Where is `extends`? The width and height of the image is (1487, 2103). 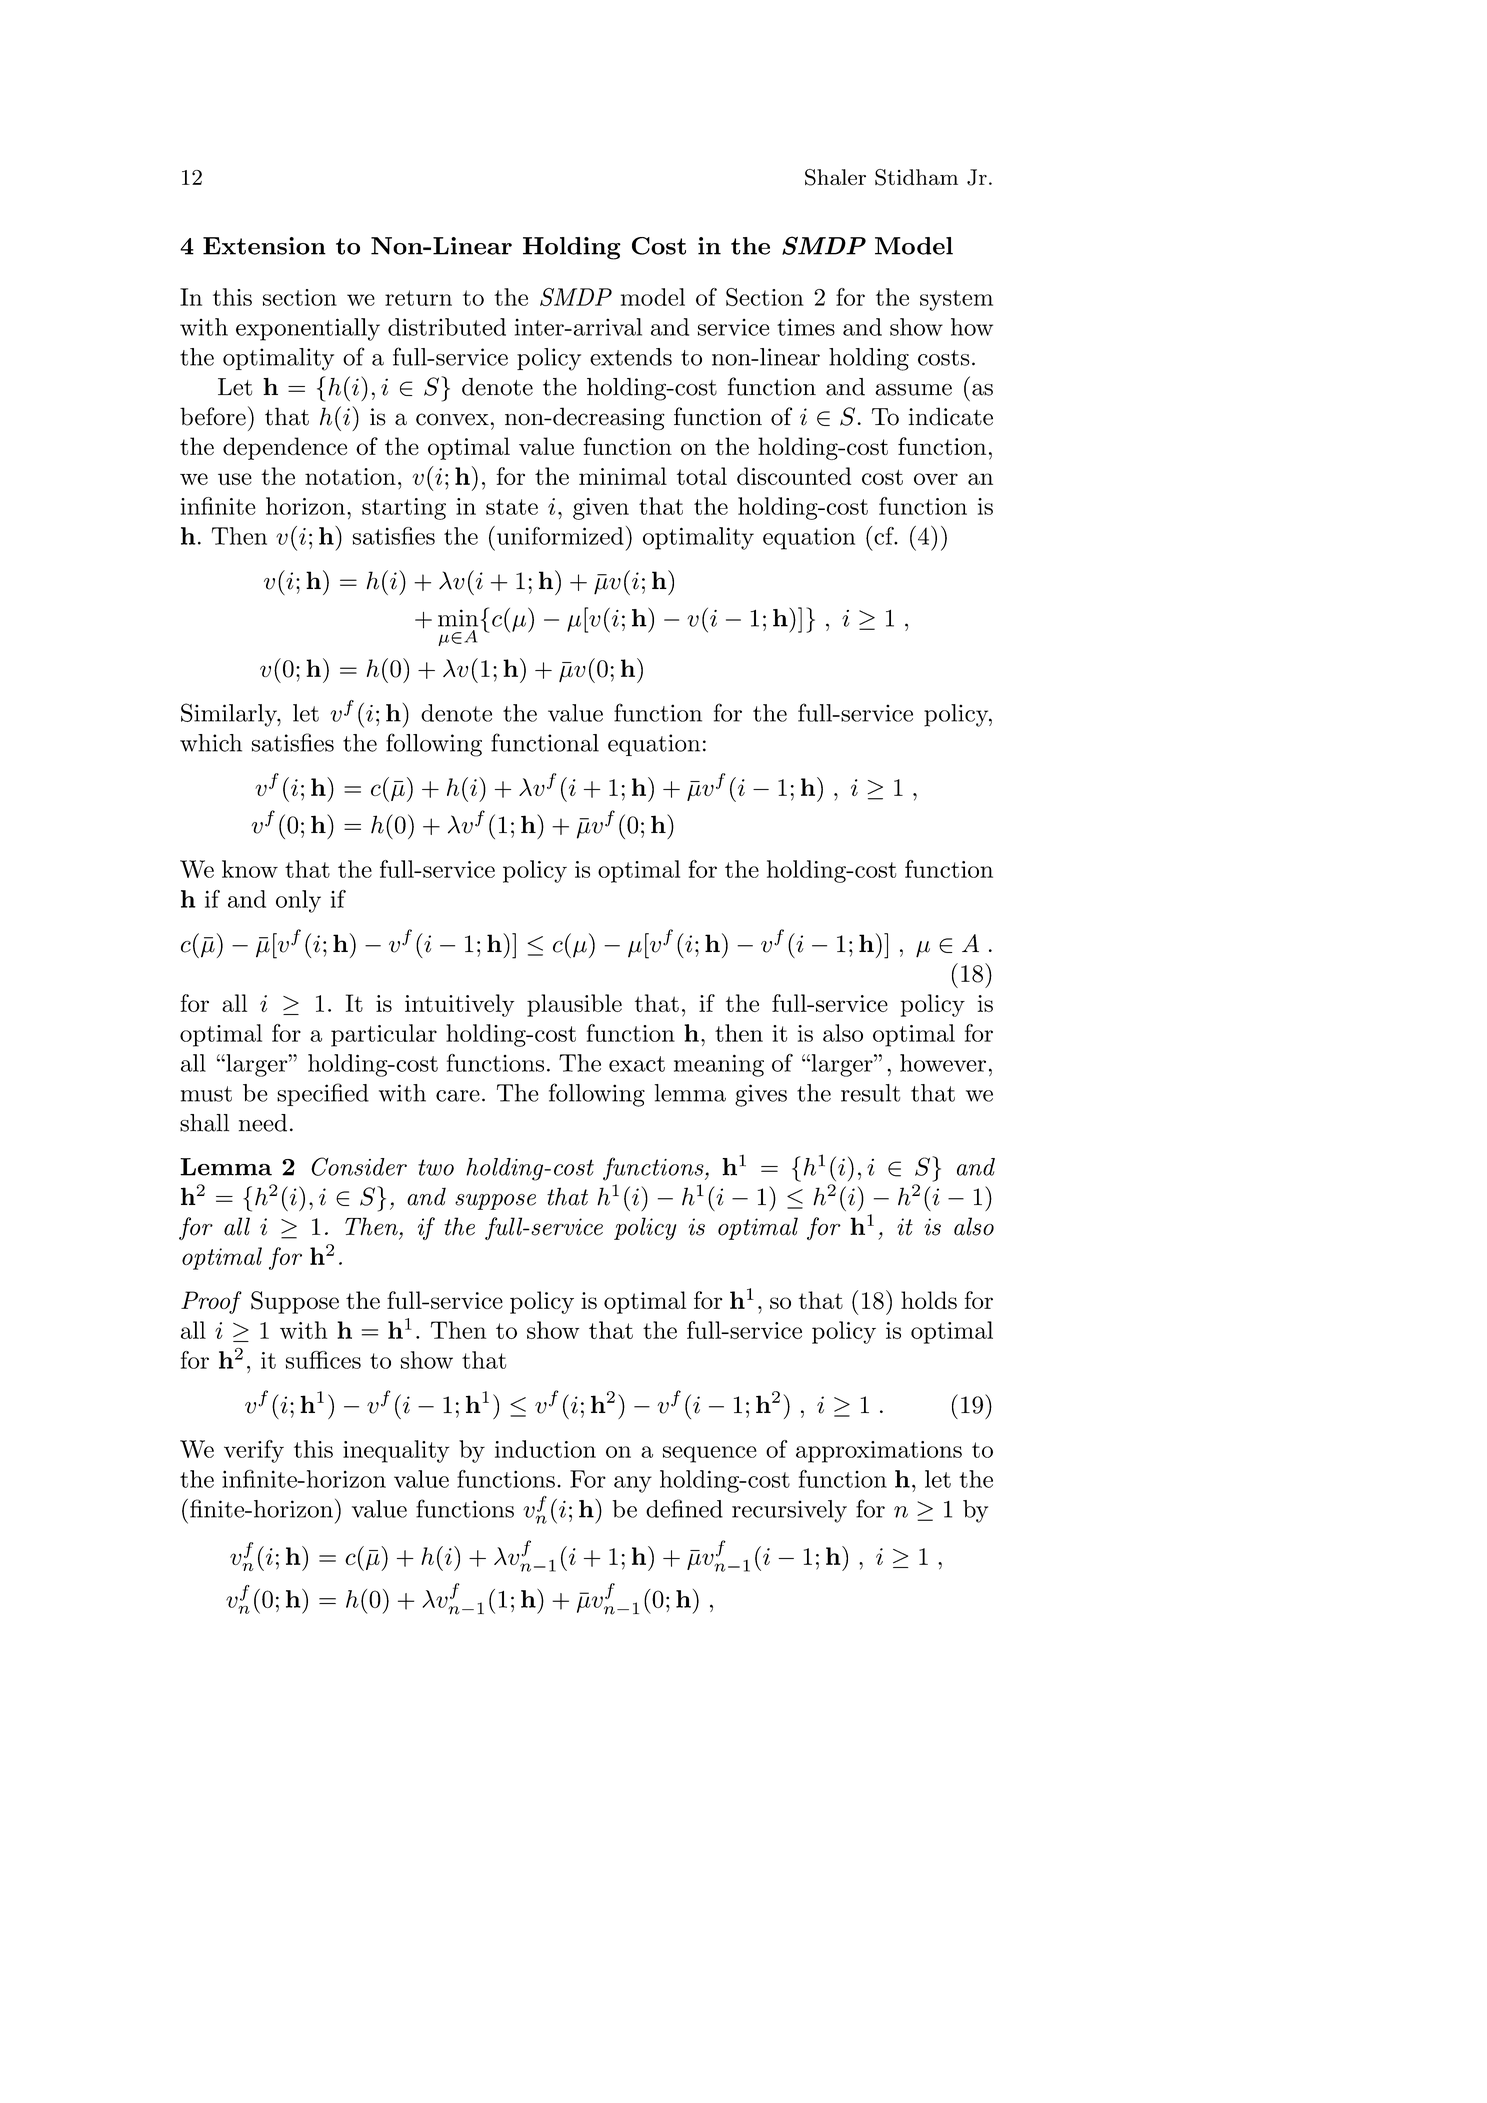 extends is located at coordinates (631, 357).
